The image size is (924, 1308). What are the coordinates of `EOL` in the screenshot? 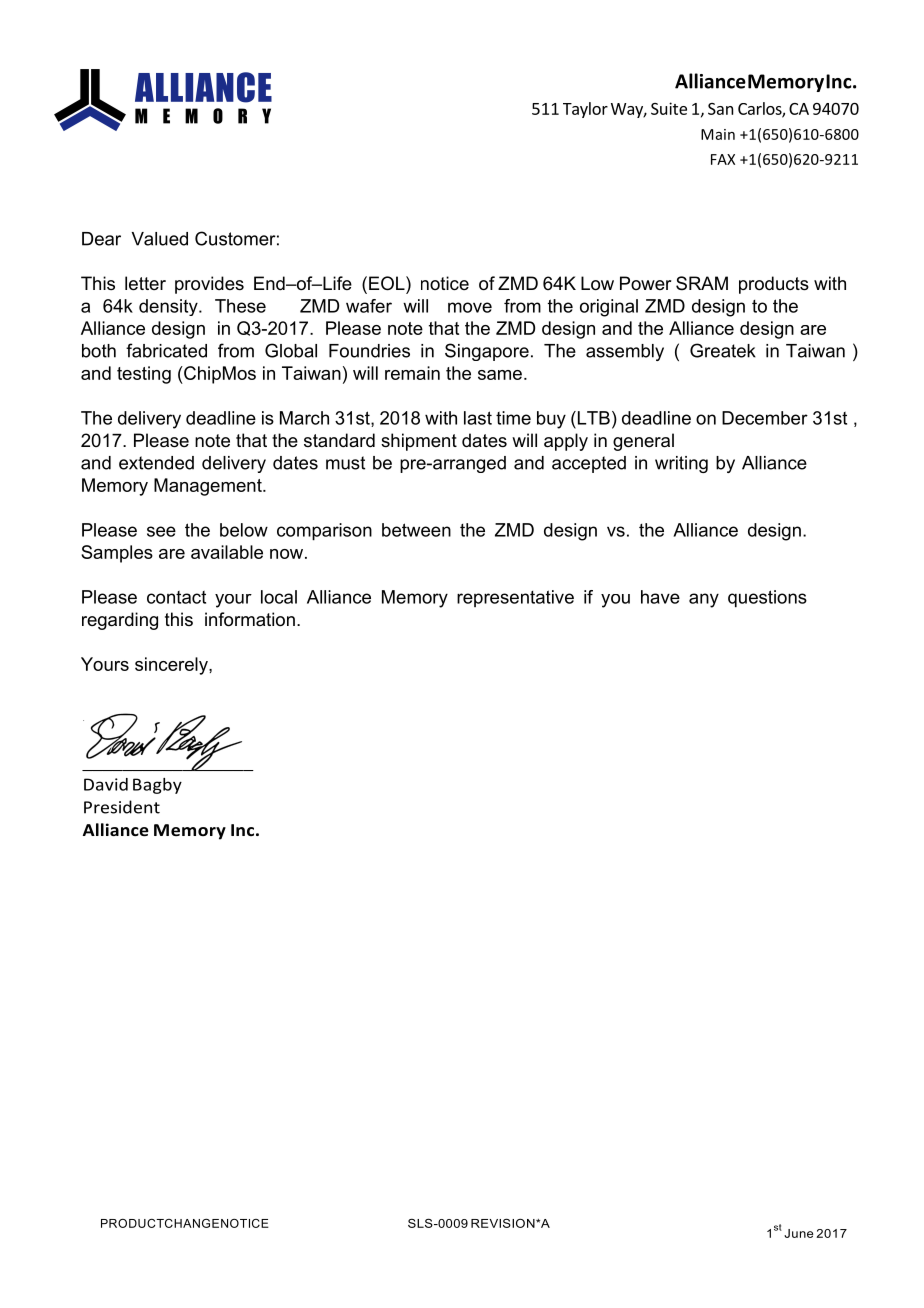 It's located at (388, 283).
